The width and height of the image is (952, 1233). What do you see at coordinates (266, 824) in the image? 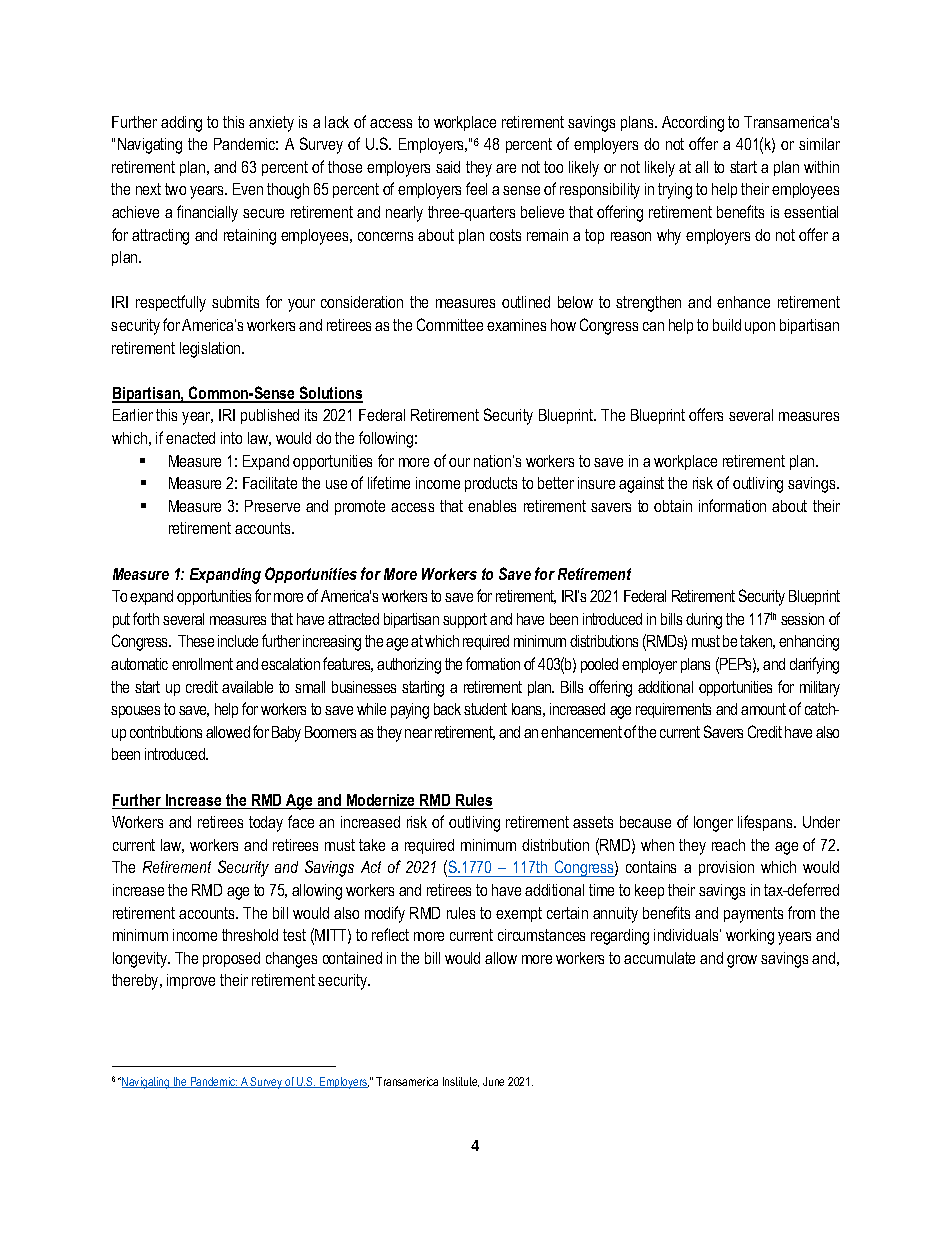
I see `today` at bounding box center [266, 824].
